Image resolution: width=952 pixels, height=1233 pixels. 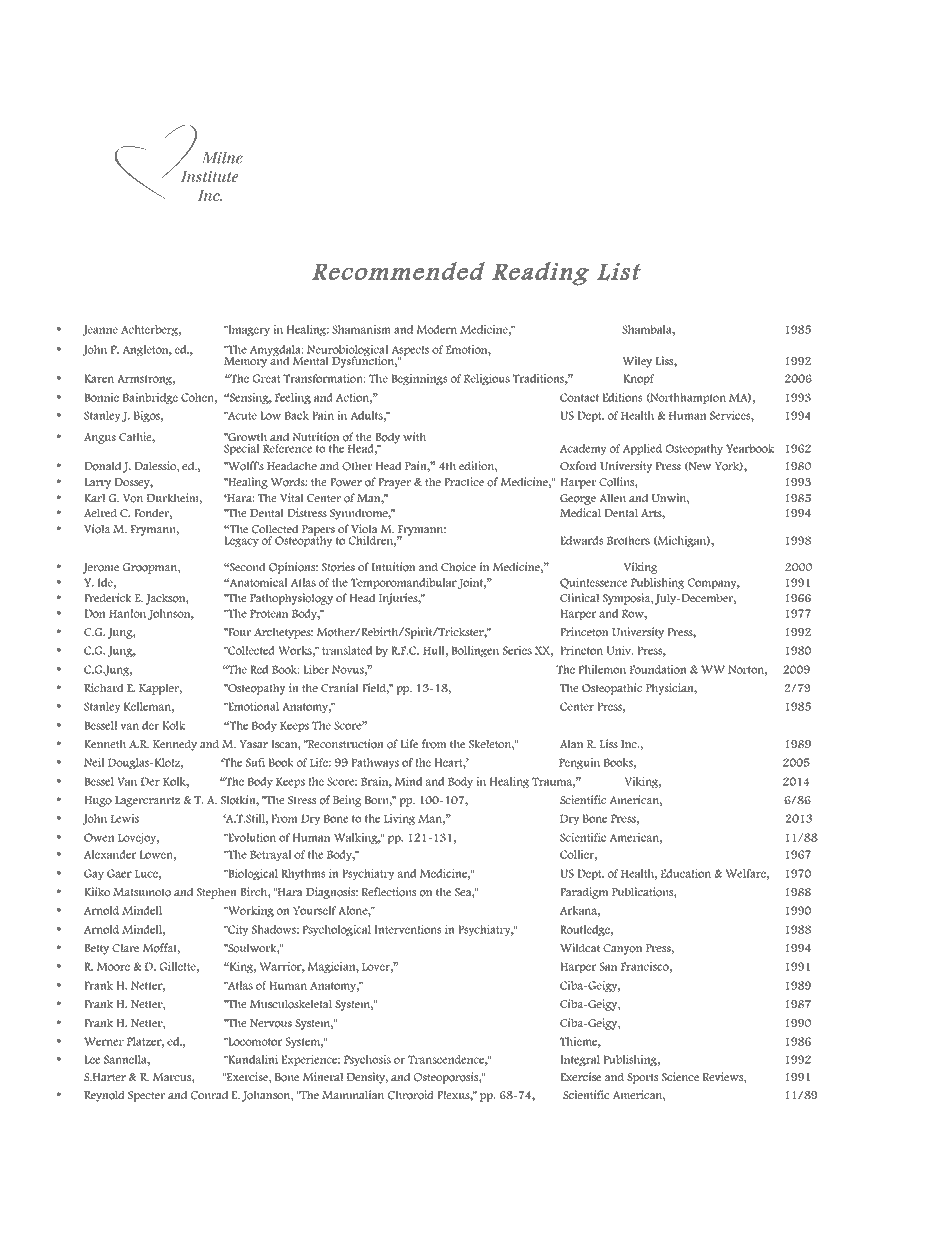 What do you see at coordinates (100, 331) in the page?
I see `Jeanne` at bounding box center [100, 331].
